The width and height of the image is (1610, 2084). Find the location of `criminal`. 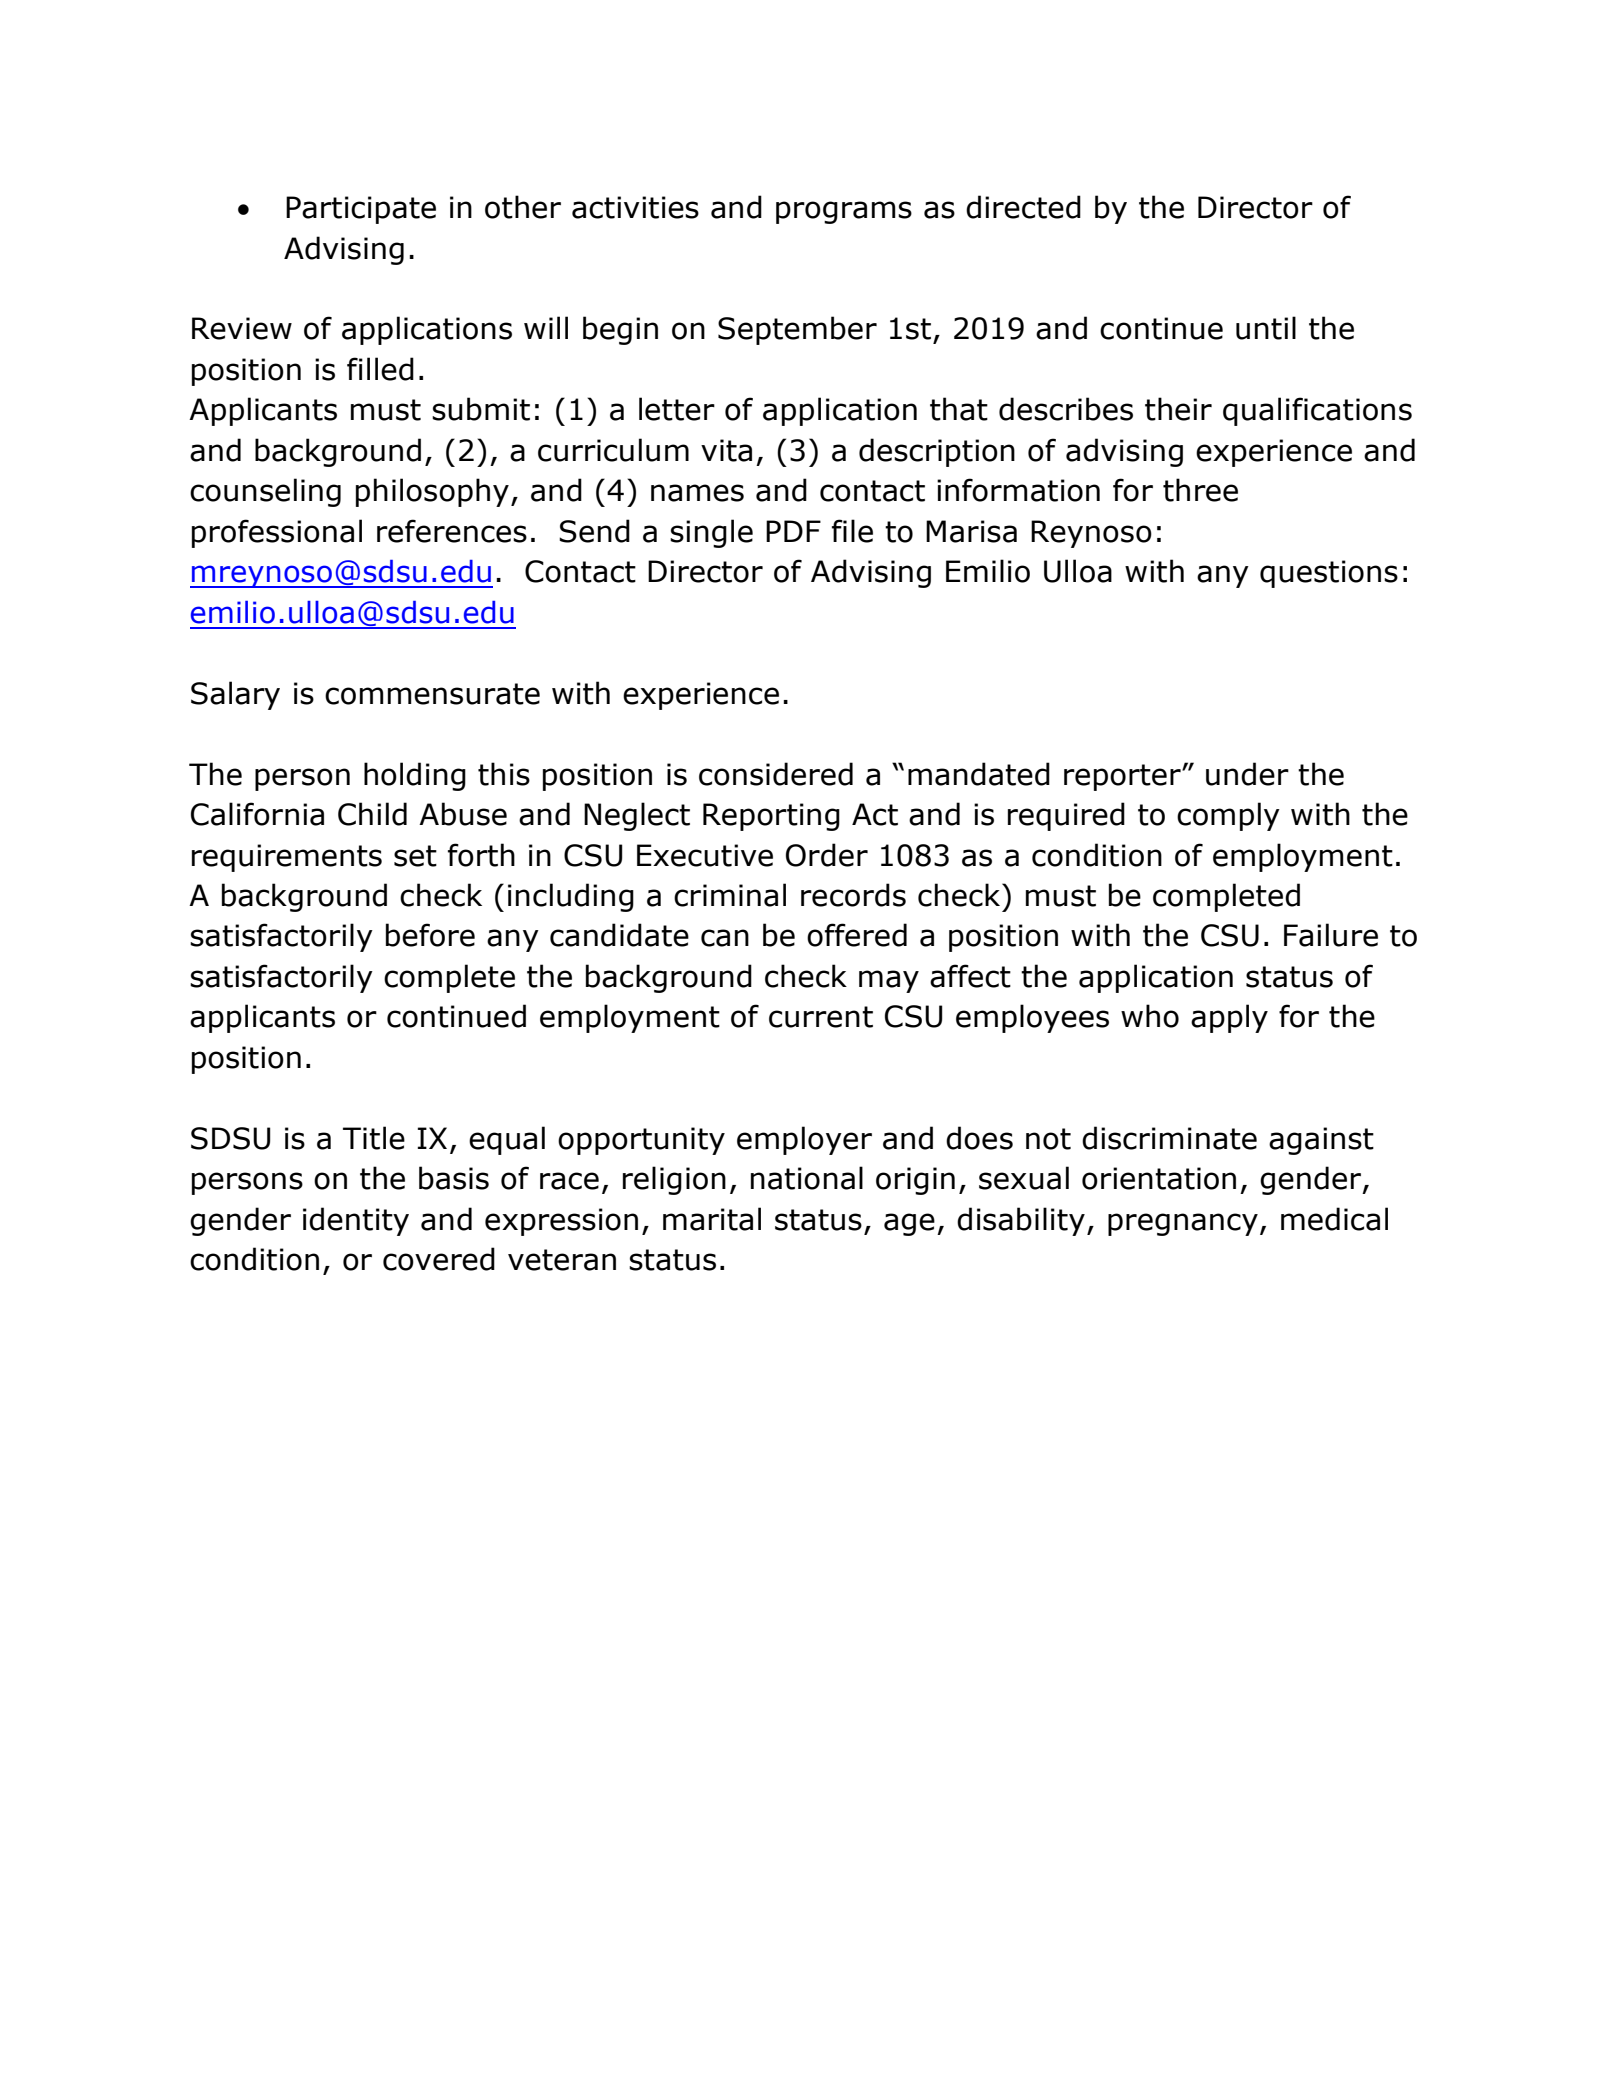

criminal is located at coordinates (730, 895).
